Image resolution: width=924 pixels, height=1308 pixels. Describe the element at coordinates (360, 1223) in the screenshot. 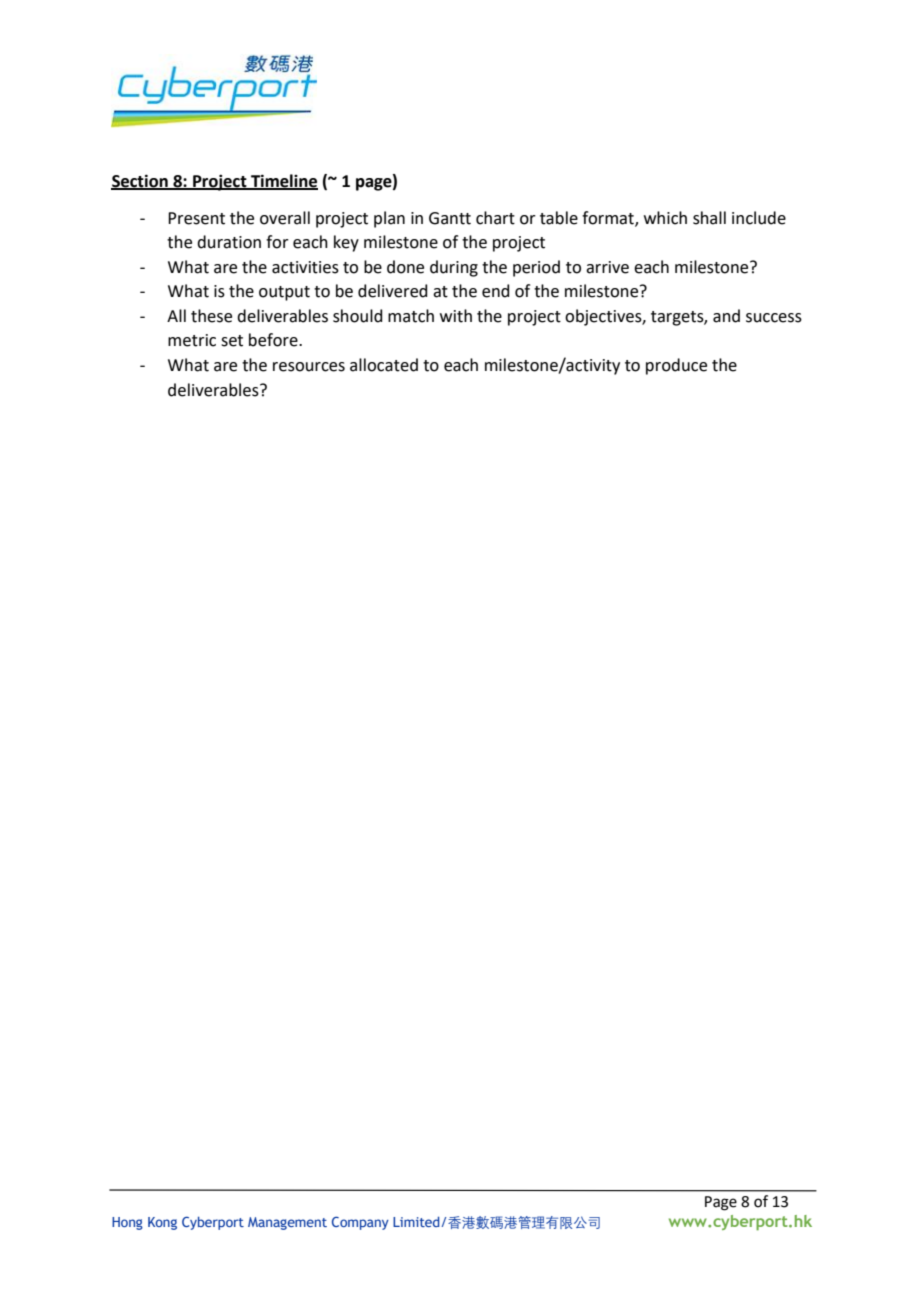

I see `Company` at that location.
